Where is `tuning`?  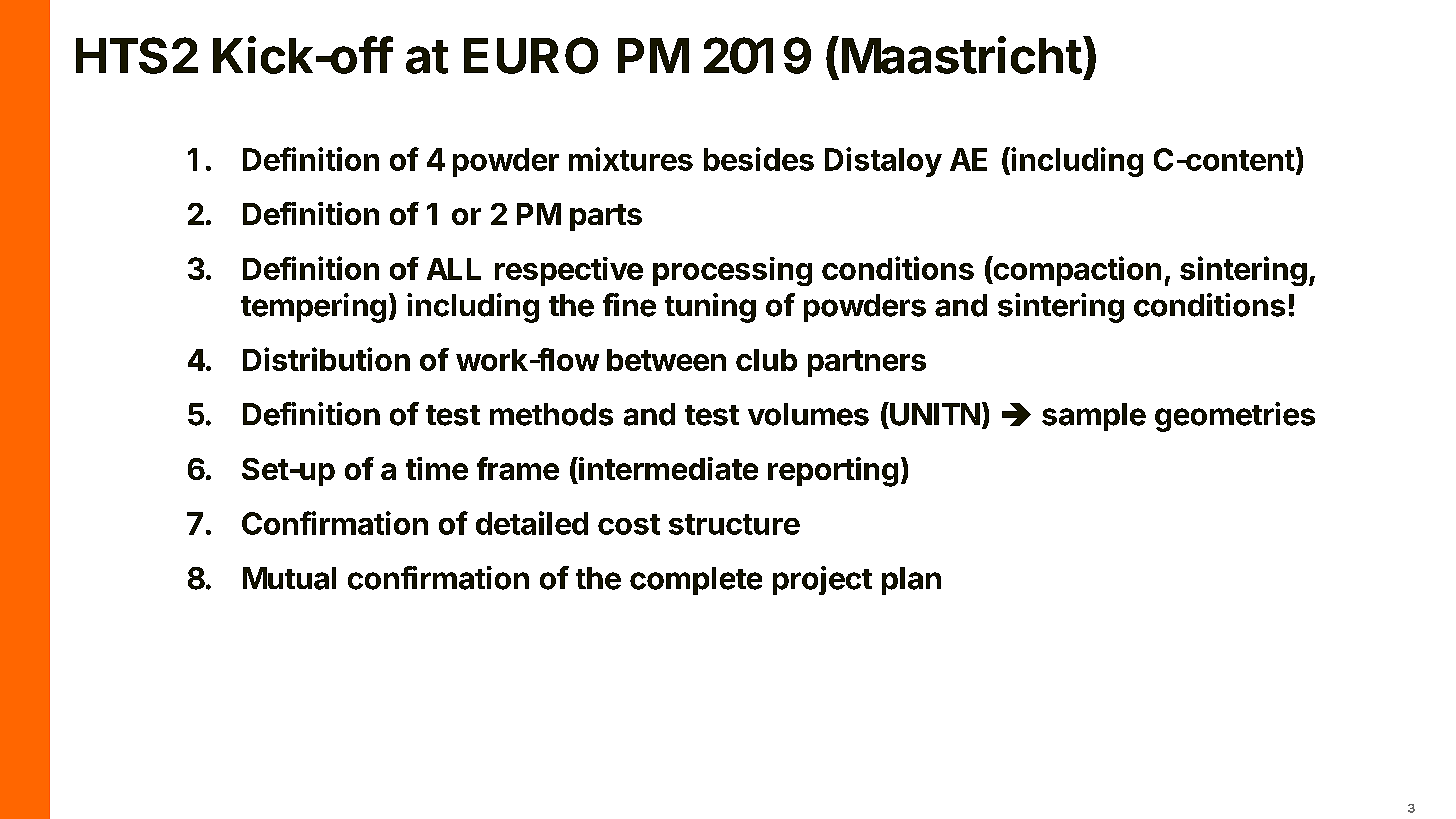
tuning is located at coordinates (710, 308).
